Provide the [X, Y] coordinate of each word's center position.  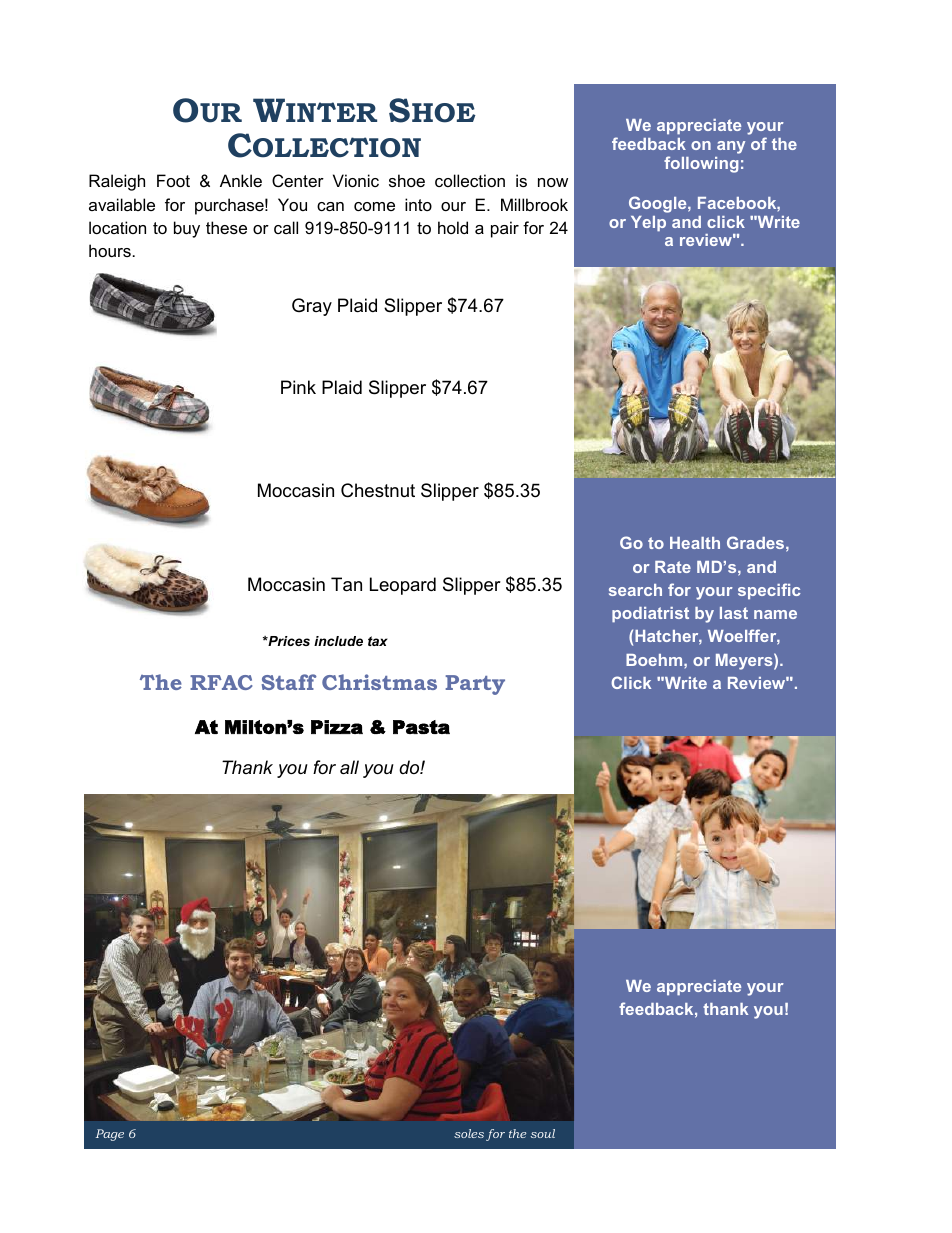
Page [110, 1135]
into [418, 204]
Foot [173, 180]
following [701, 164]
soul [543, 1133]
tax [378, 641]
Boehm [655, 660]
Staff [289, 682]
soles [469, 1133]
